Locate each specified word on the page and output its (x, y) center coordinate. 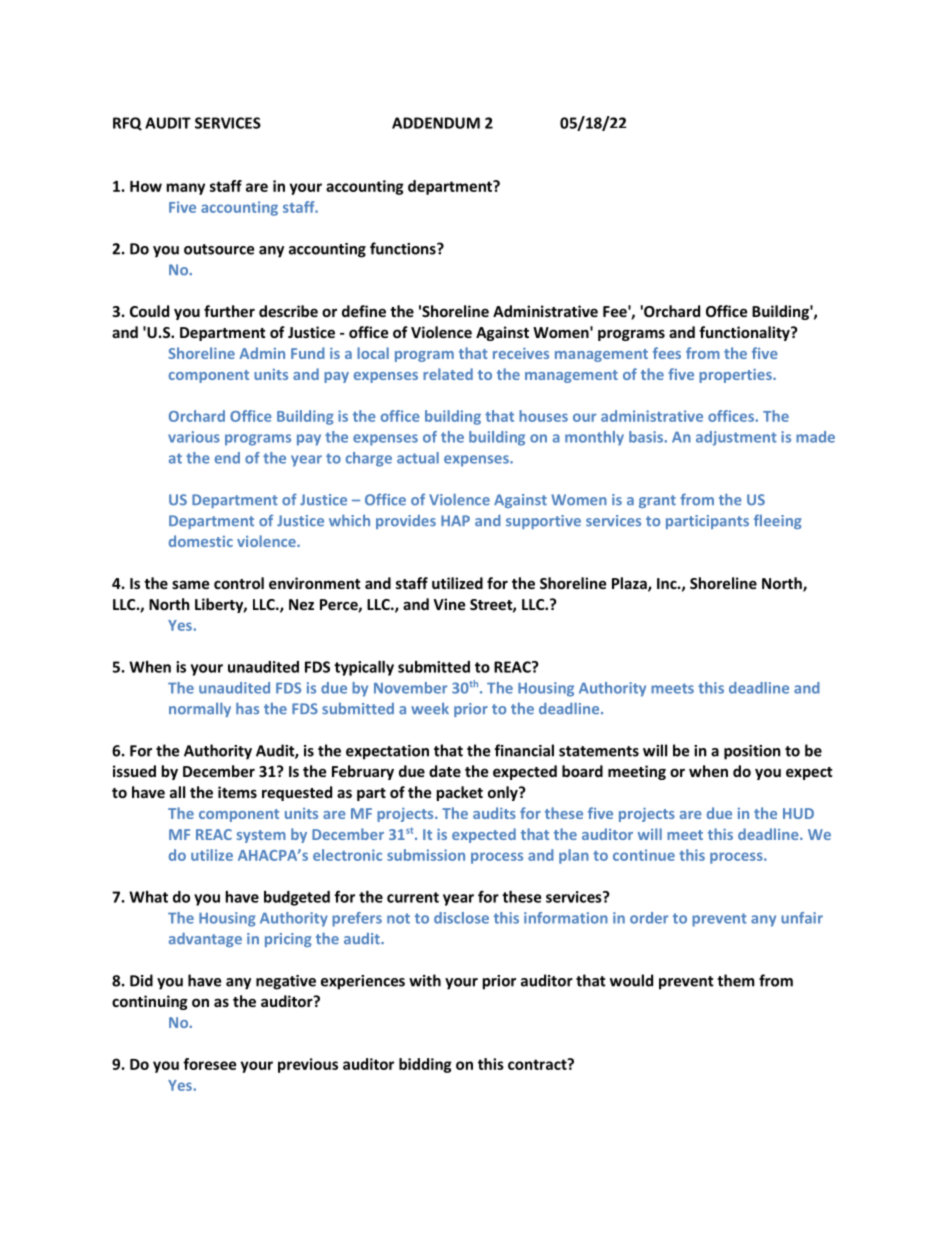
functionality (745, 333)
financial (524, 750)
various (194, 437)
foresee (209, 1064)
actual (418, 458)
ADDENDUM (436, 123)
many (186, 189)
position (752, 752)
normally (200, 709)
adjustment (736, 438)
